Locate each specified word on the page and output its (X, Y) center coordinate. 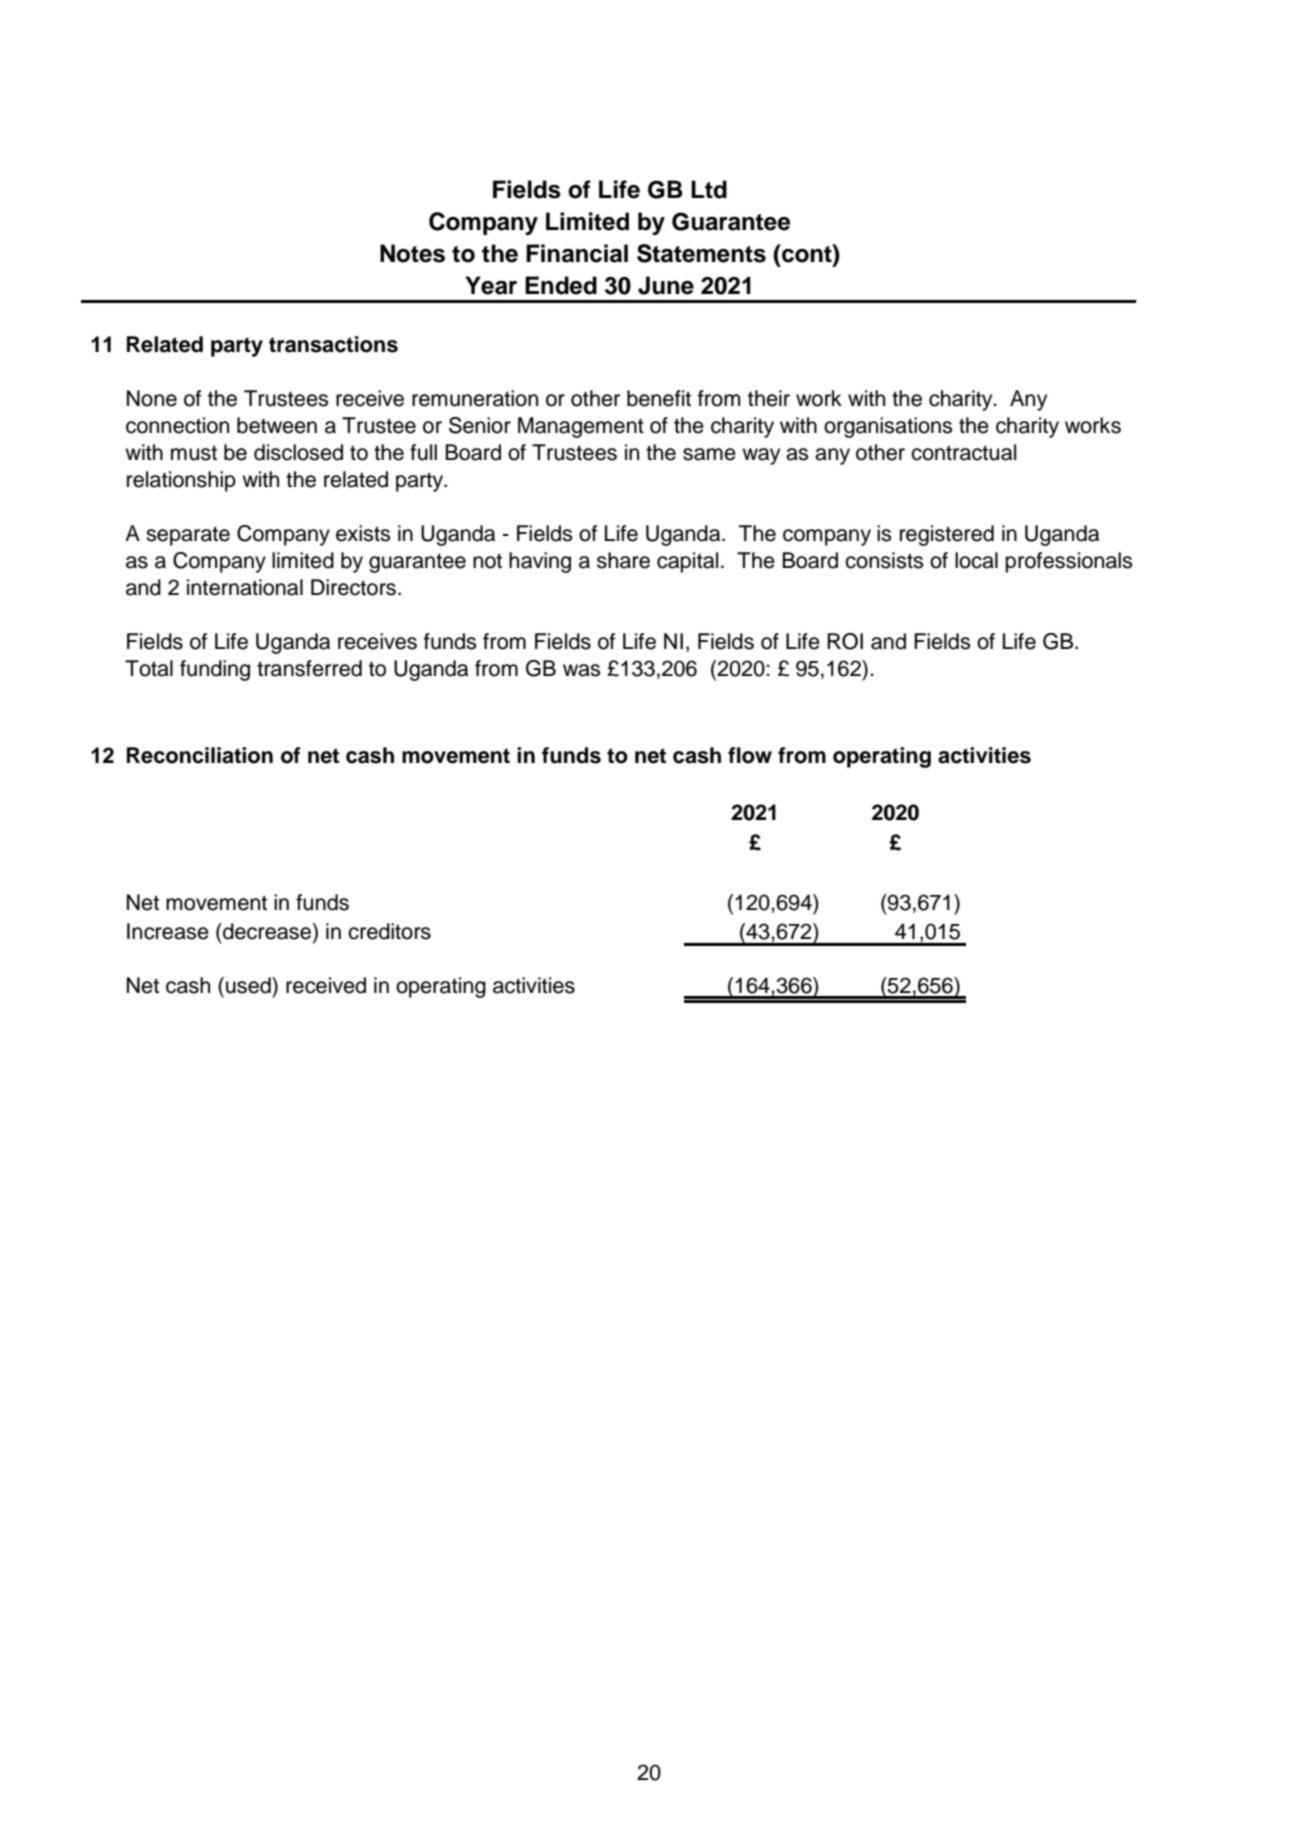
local (976, 560)
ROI (845, 641)
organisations (888, 427)
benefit (659, 398)
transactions (333, 344)
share (623, 560)
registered (947, 535)
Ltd (709, 189)
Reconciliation (200, 755)
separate (188, 536)
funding (215, 670)
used (249, 985)
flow (750, 755)
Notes (412, 253)
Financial (577, 253)
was (581, 670)
